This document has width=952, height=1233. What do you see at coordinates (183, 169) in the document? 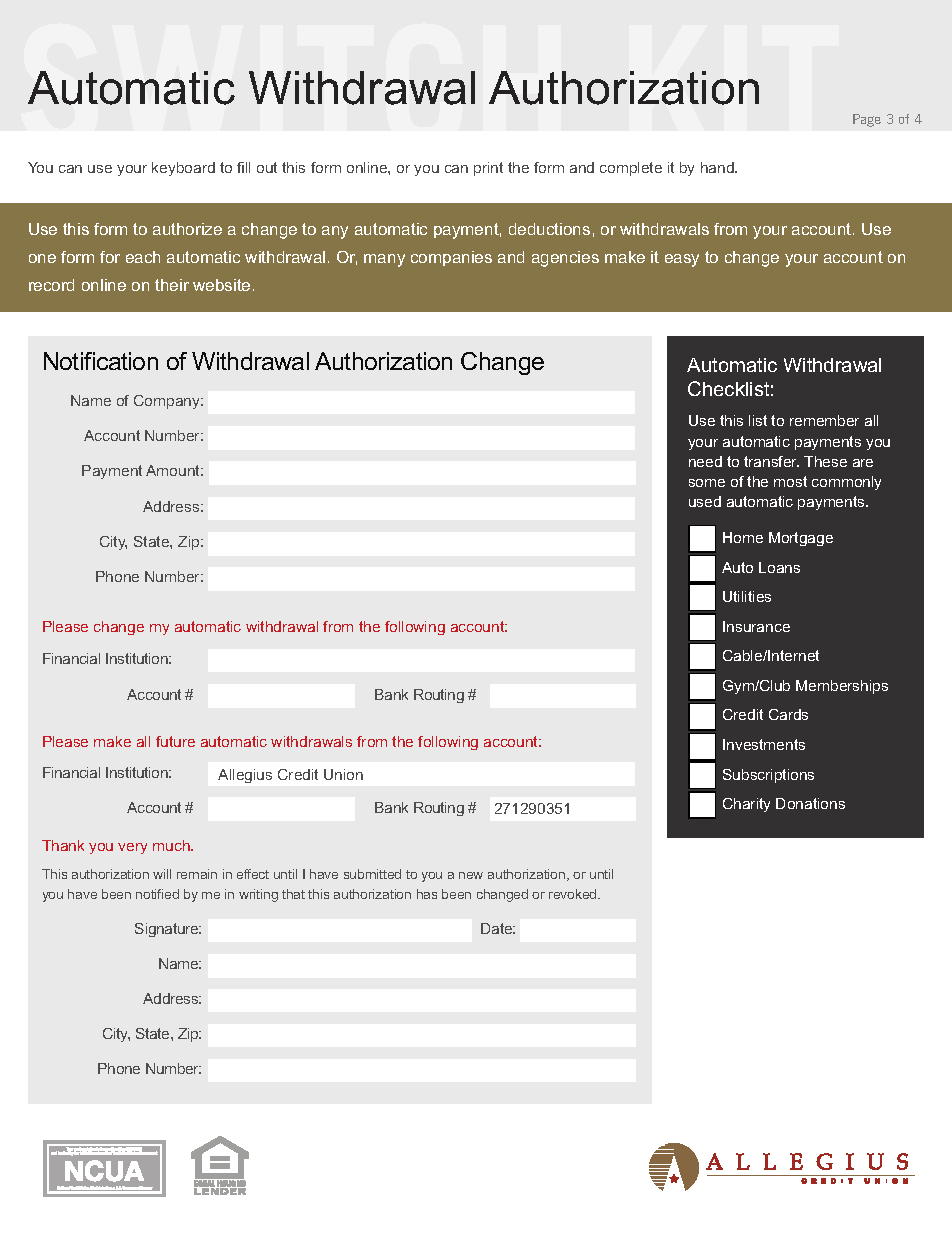
I see `keyboard` at bounding box center [183, 169].
